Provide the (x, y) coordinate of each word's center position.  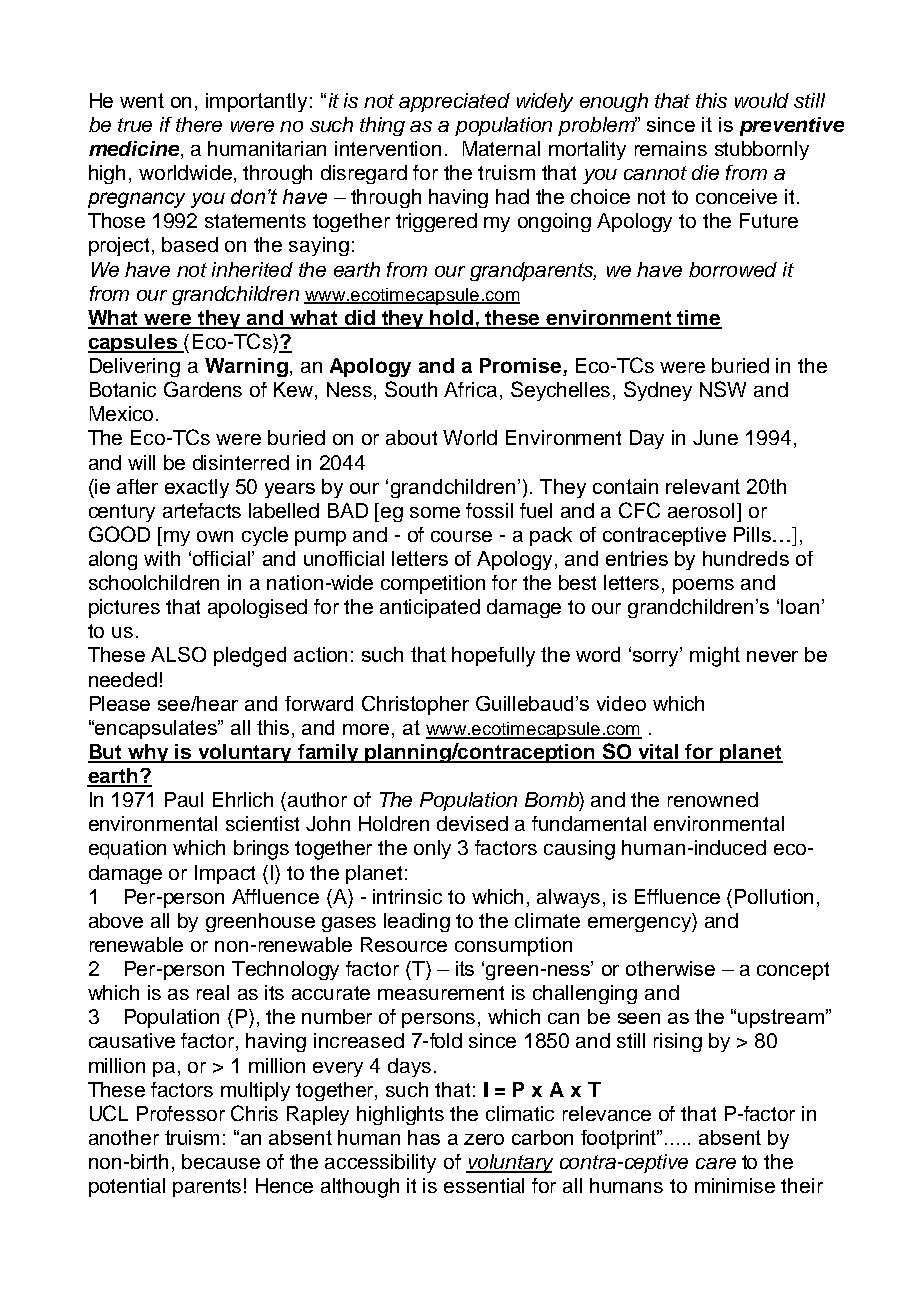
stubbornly (762, 150)
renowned (713, 799)
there (199, 124)
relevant (703, 486)
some (435, 512)
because (221, 1161)
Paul (184, 799)
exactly (197, 488)
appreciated (454, 102)
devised (472, 823)
